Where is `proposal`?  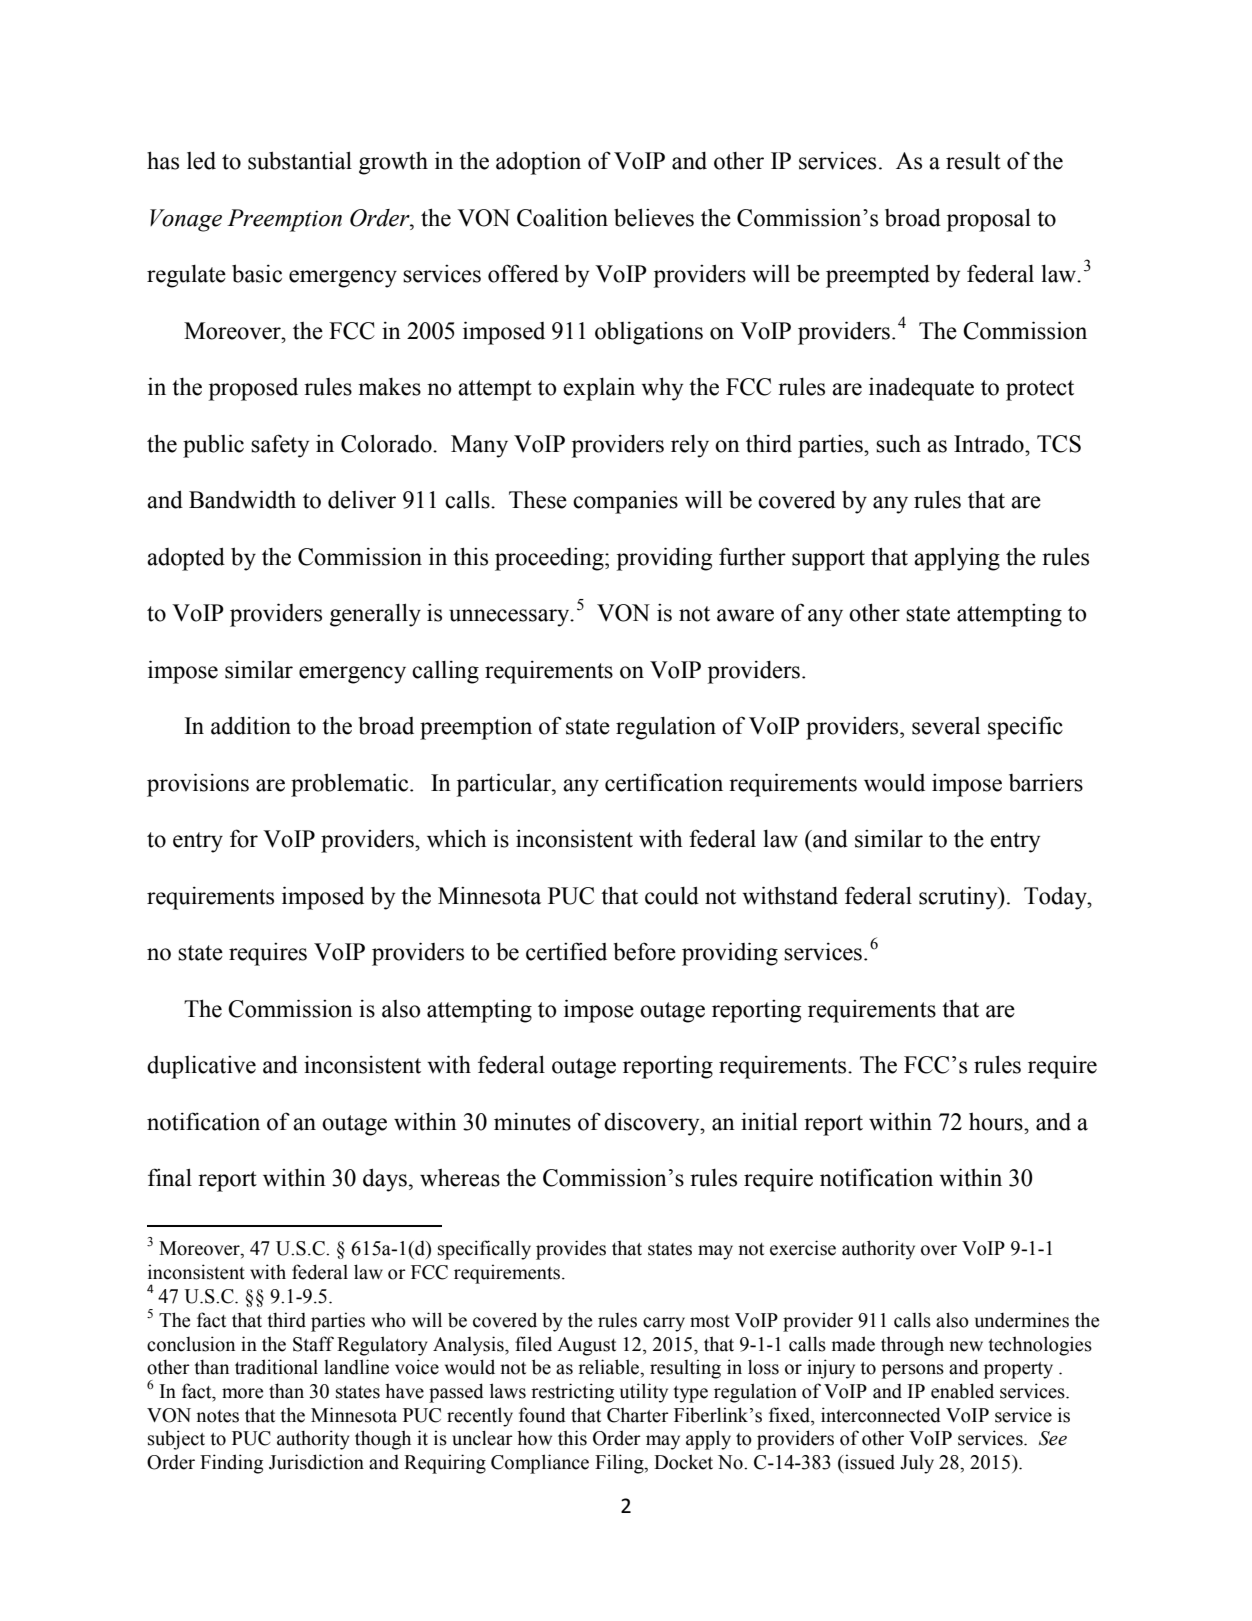 proposal is located at coordinates (989, 220).
